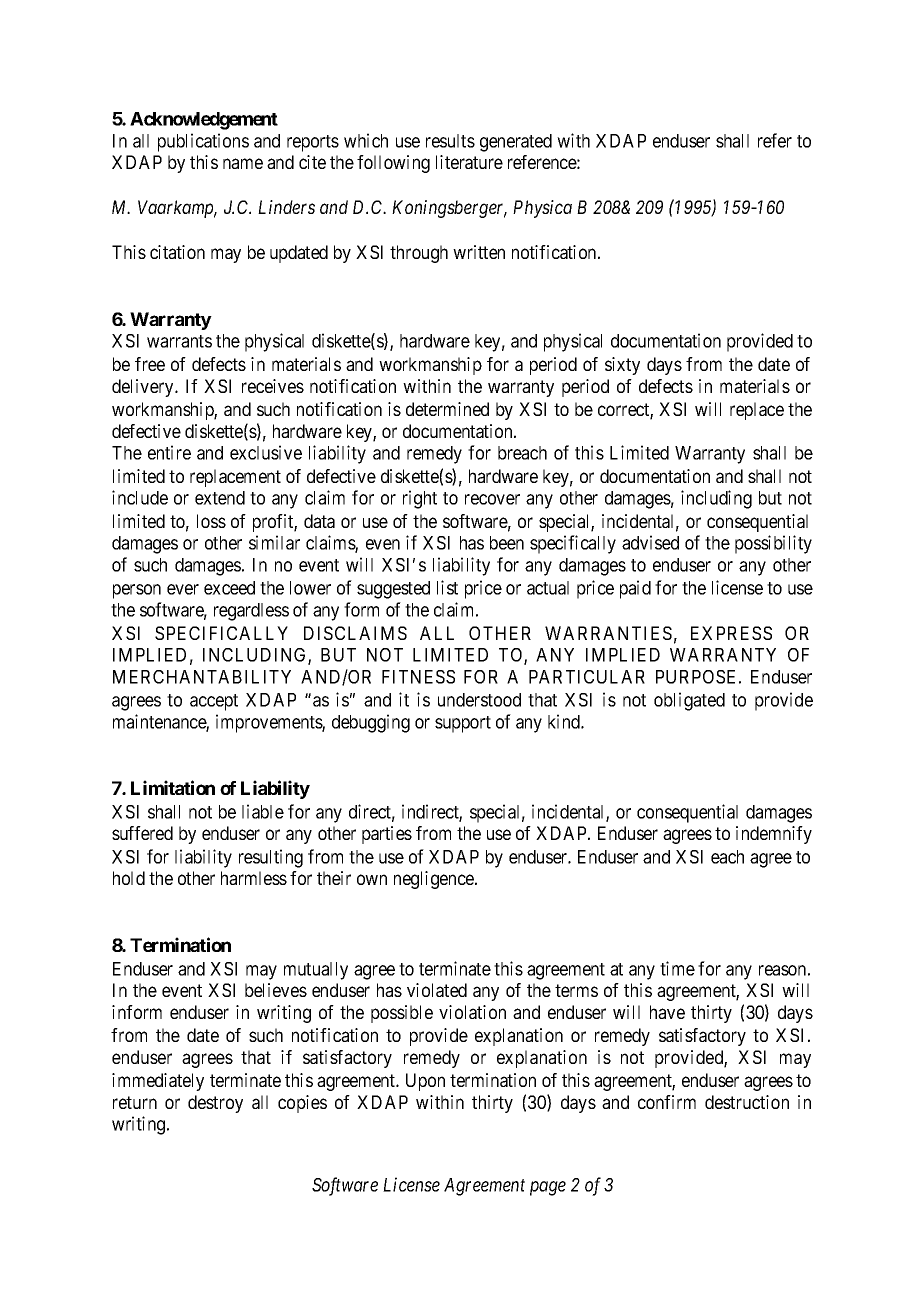 This screenshot has width=924, height=1308. I want to click on list, so click(447, 587).
